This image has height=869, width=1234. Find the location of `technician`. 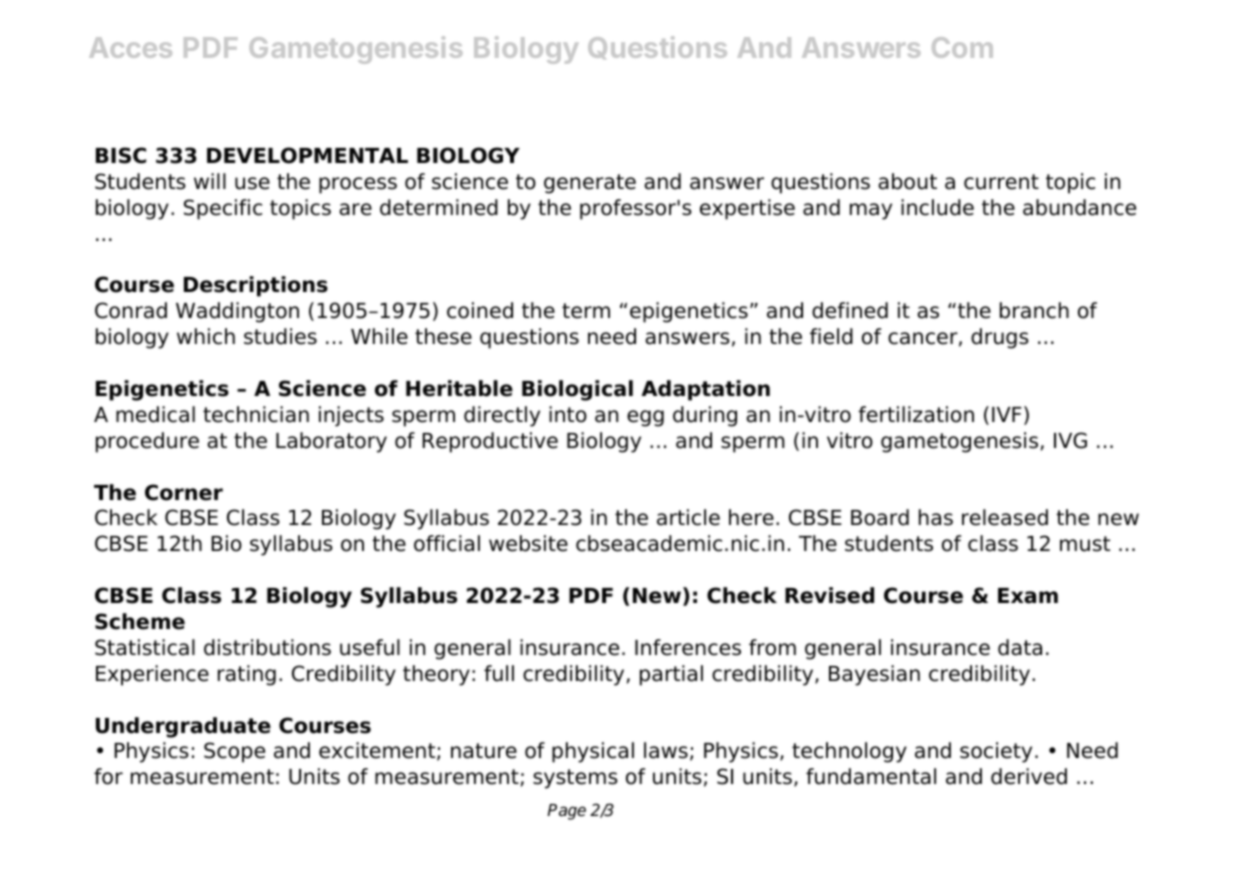

technician is located at coordinates (256, 414).
